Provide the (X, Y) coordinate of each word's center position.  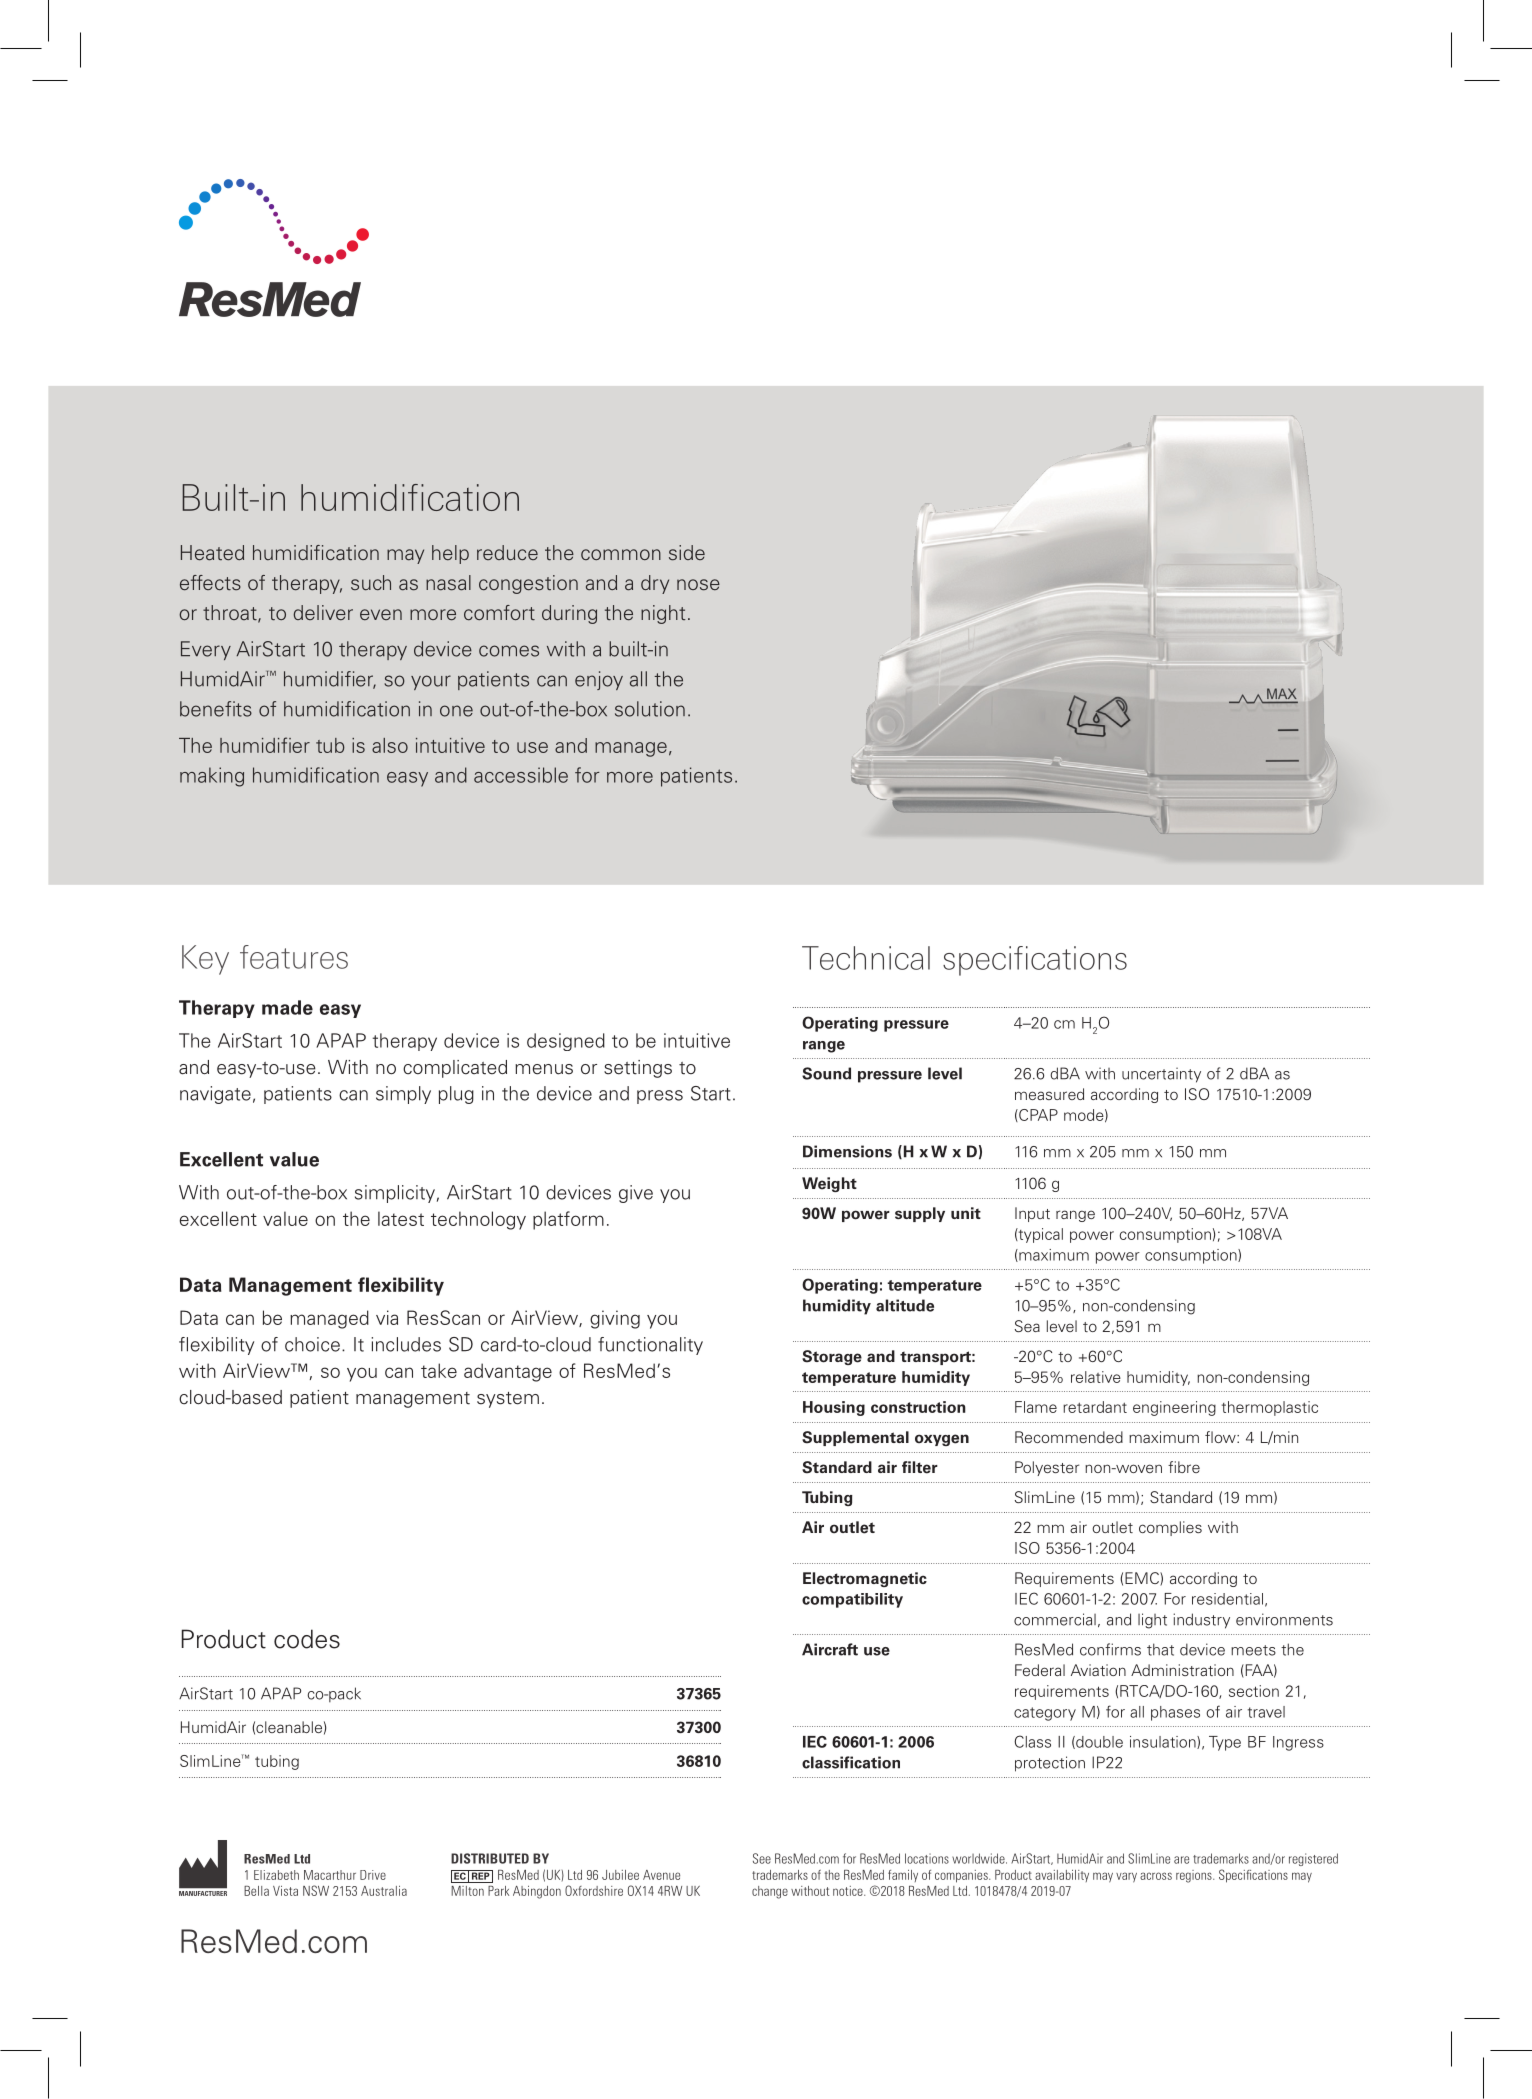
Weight (829, 1184)
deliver (323, 612)
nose (698, 585)
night (663, 614)
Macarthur (330, 1875)
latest (401, 1218)
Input (1032, 1214)
